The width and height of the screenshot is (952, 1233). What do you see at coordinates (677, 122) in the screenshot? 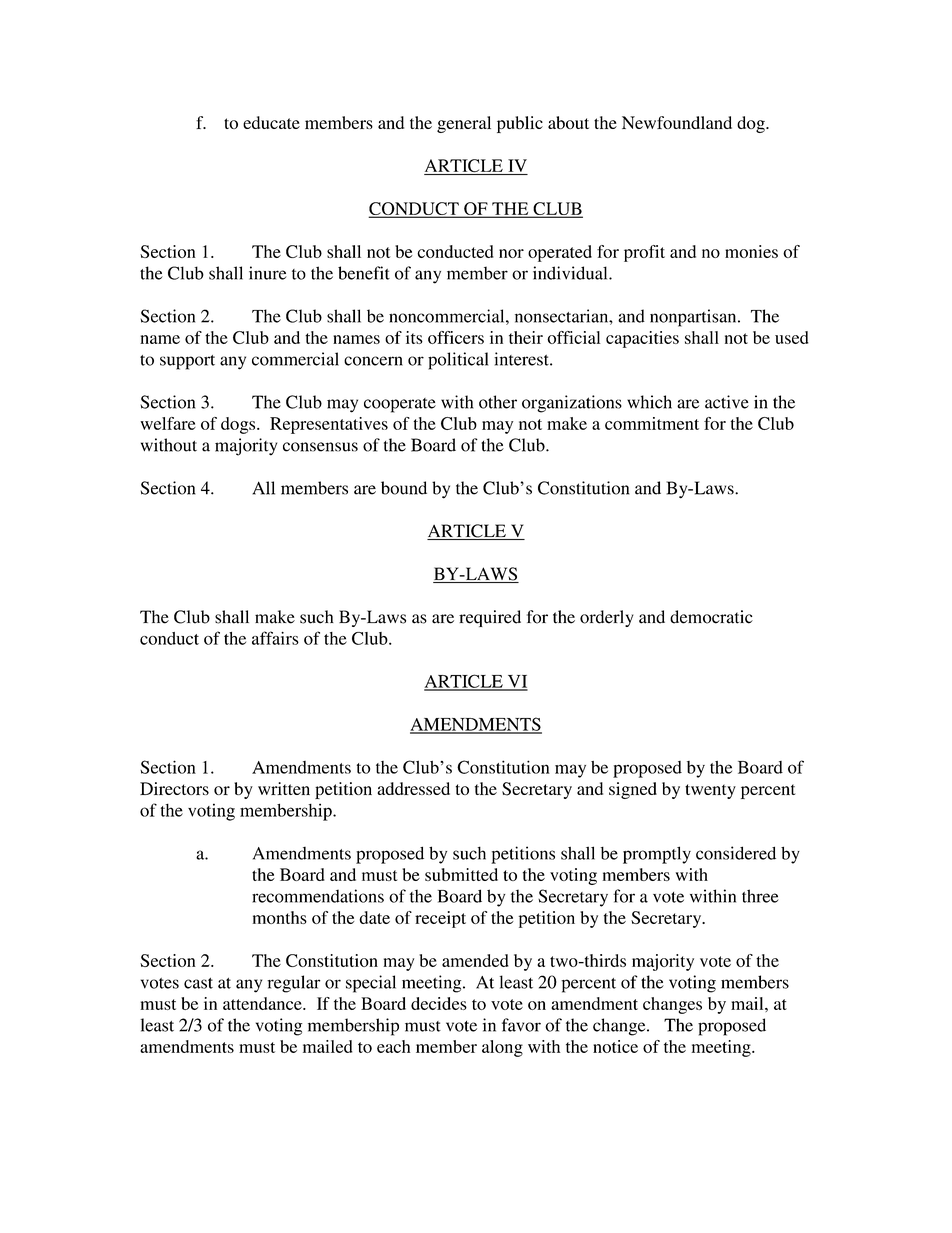
I see `Newfoundland` at bounding box center [677, 122].
